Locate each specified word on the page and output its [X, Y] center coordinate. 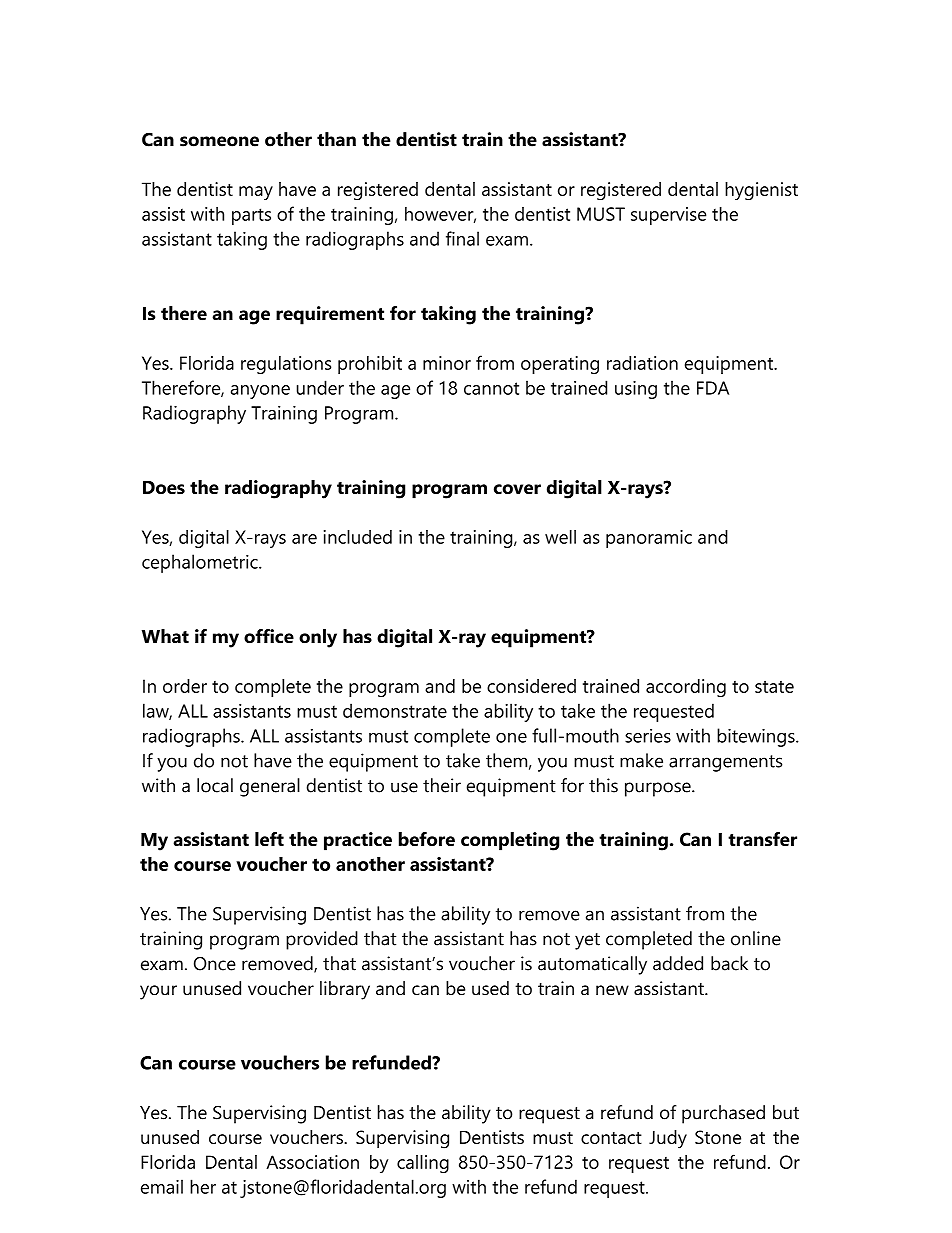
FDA [713, 388]
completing [510, 841]
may [256, 193]
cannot [491, 388]
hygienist [761, 191]
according [686, 688]
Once [215, 964]
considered [531, 686]
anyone [260, 392]
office [269, 636]
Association [312, 1162]
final [462, 238]
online [756, 938]
